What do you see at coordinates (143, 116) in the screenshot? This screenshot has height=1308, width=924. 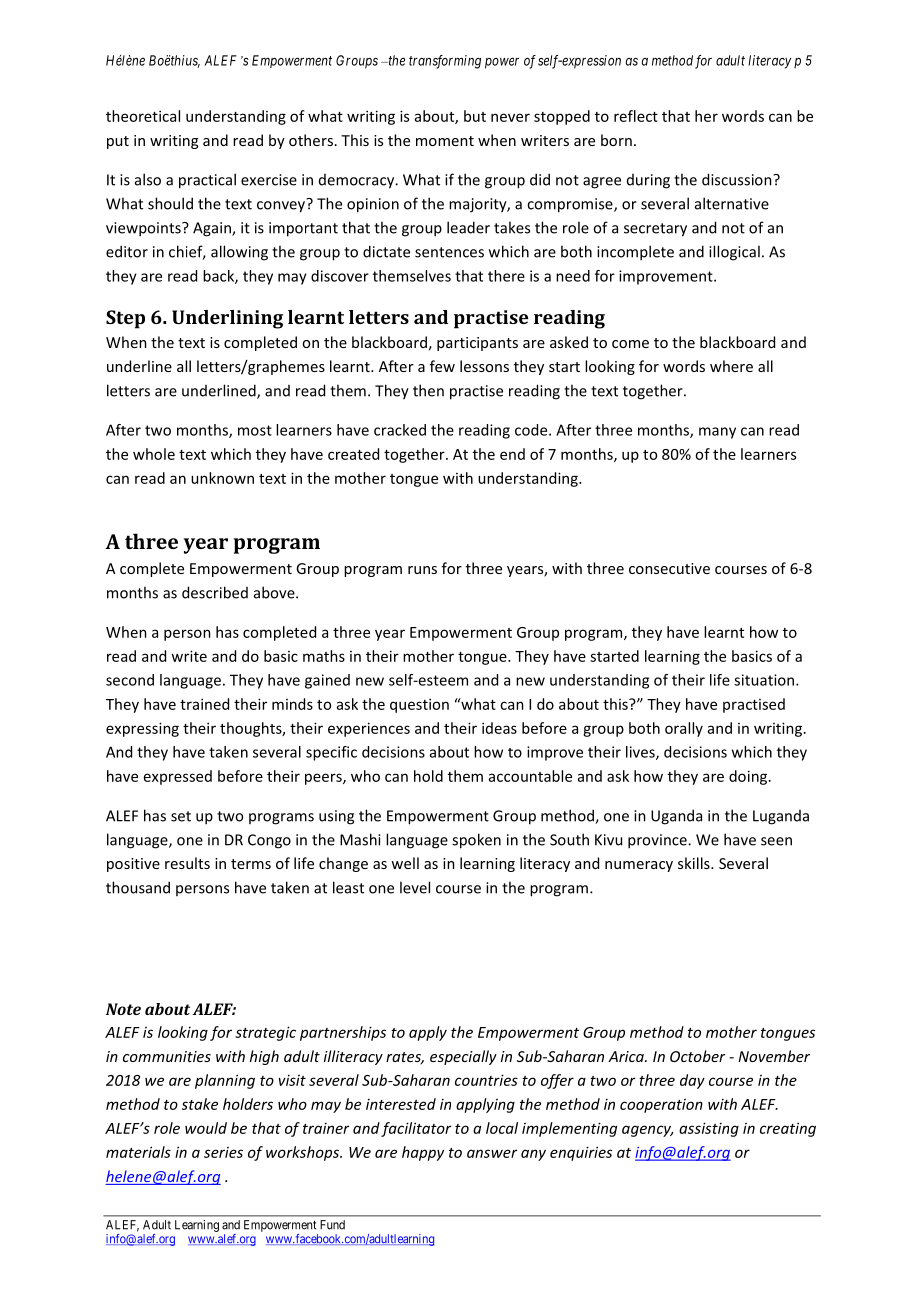 I see `theoretical` at bounding box center [143, 116].
